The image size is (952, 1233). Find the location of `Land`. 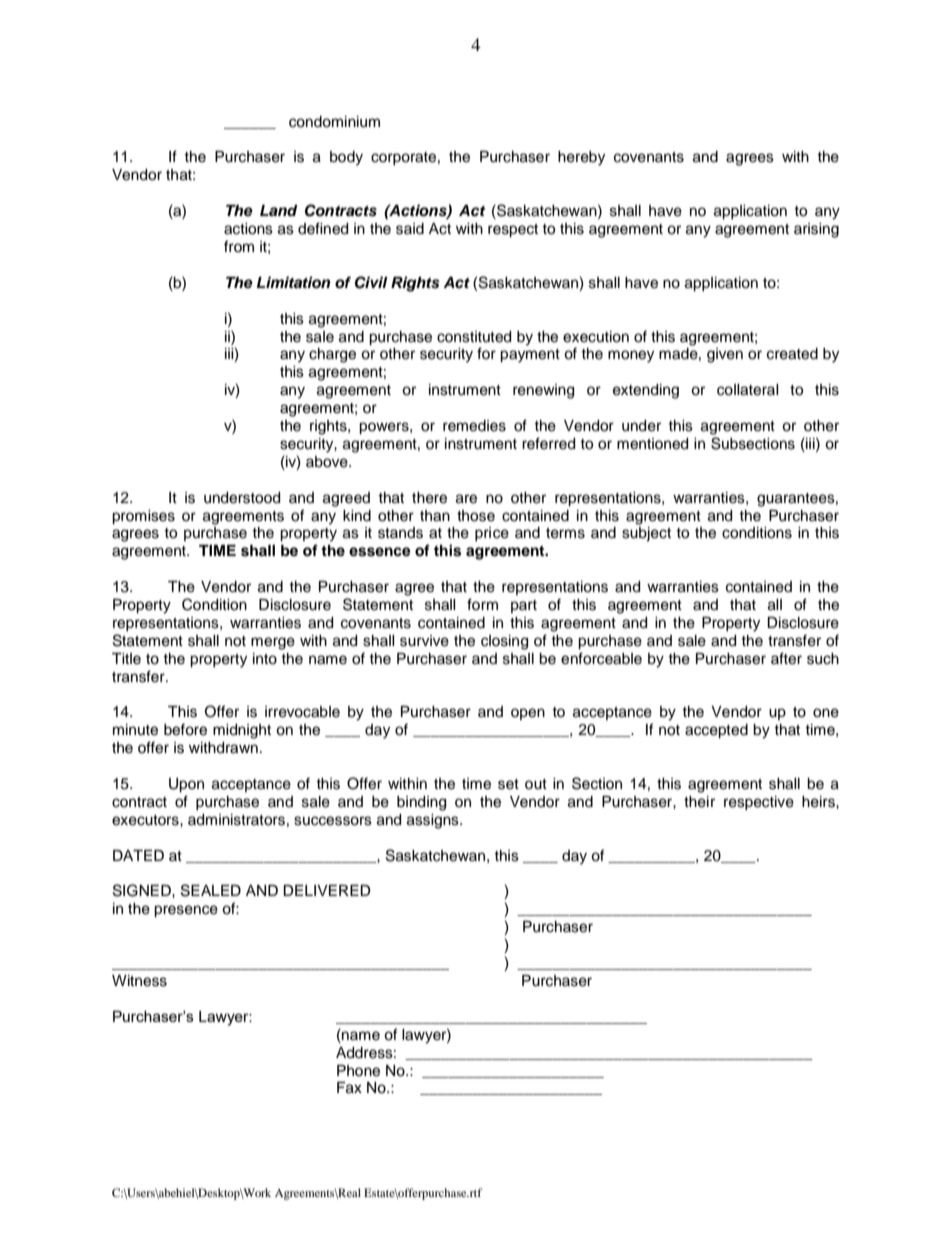

Land is located at coordinates (279, 211).
